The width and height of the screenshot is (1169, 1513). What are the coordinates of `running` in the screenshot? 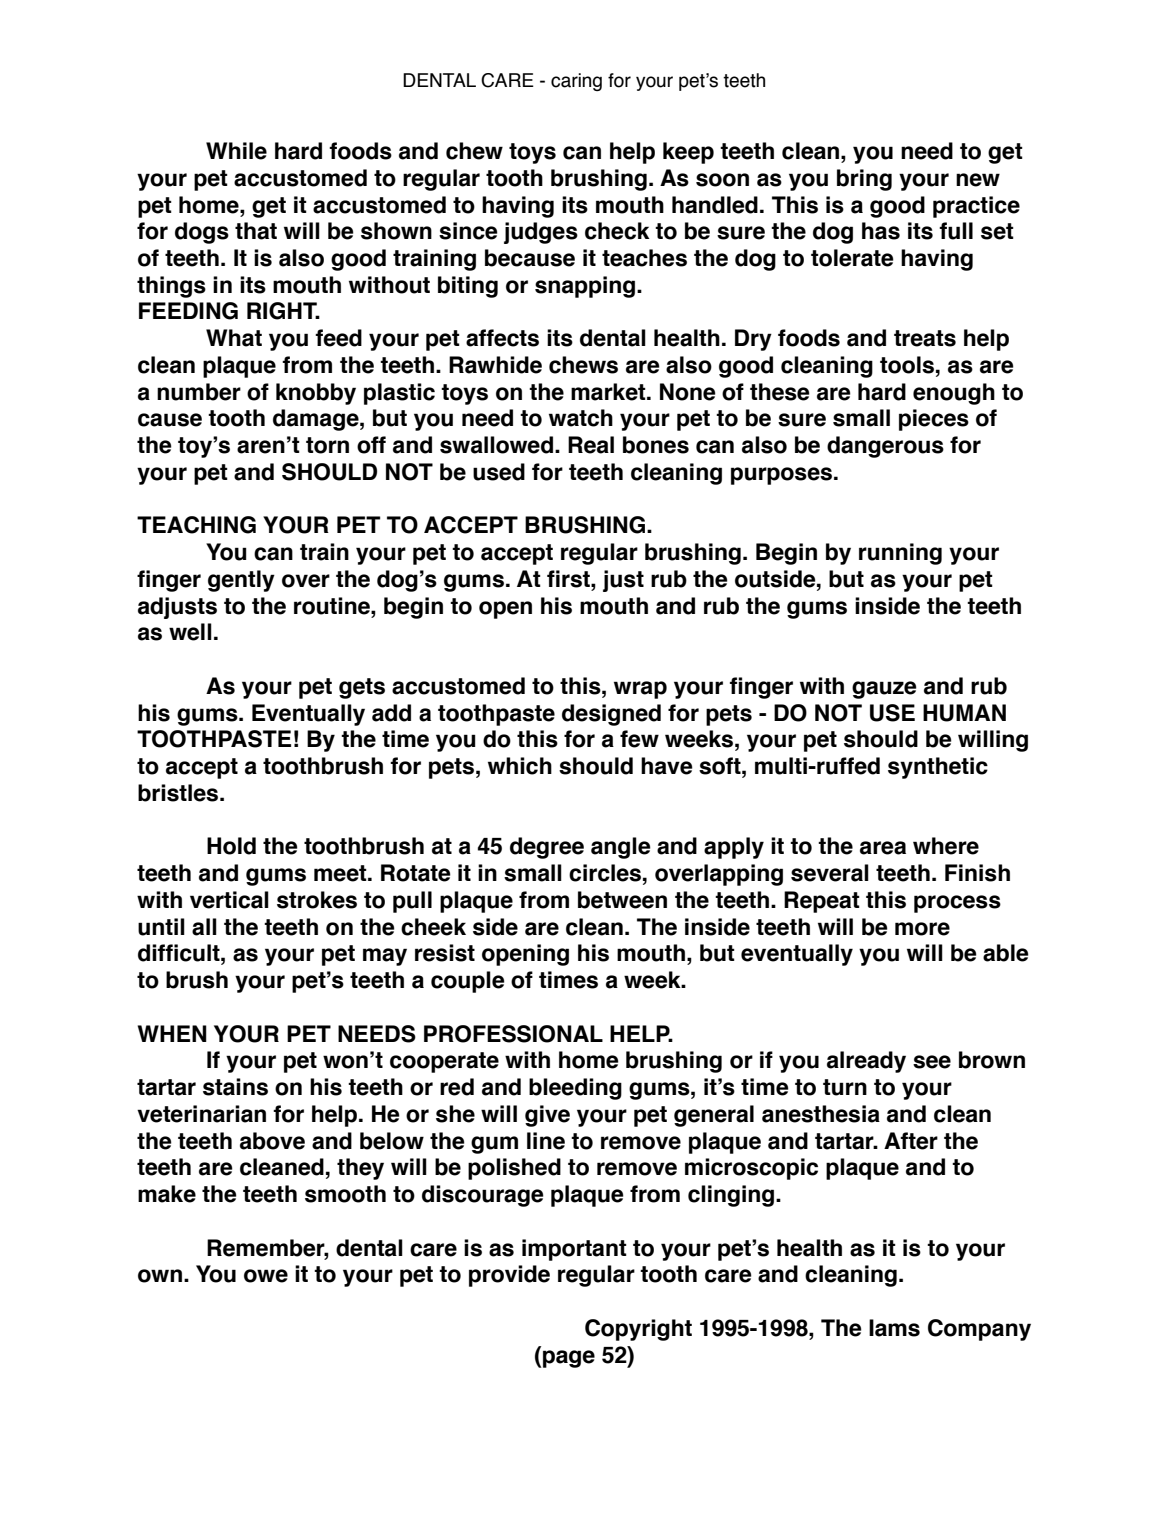 It's located at (900, 554).
